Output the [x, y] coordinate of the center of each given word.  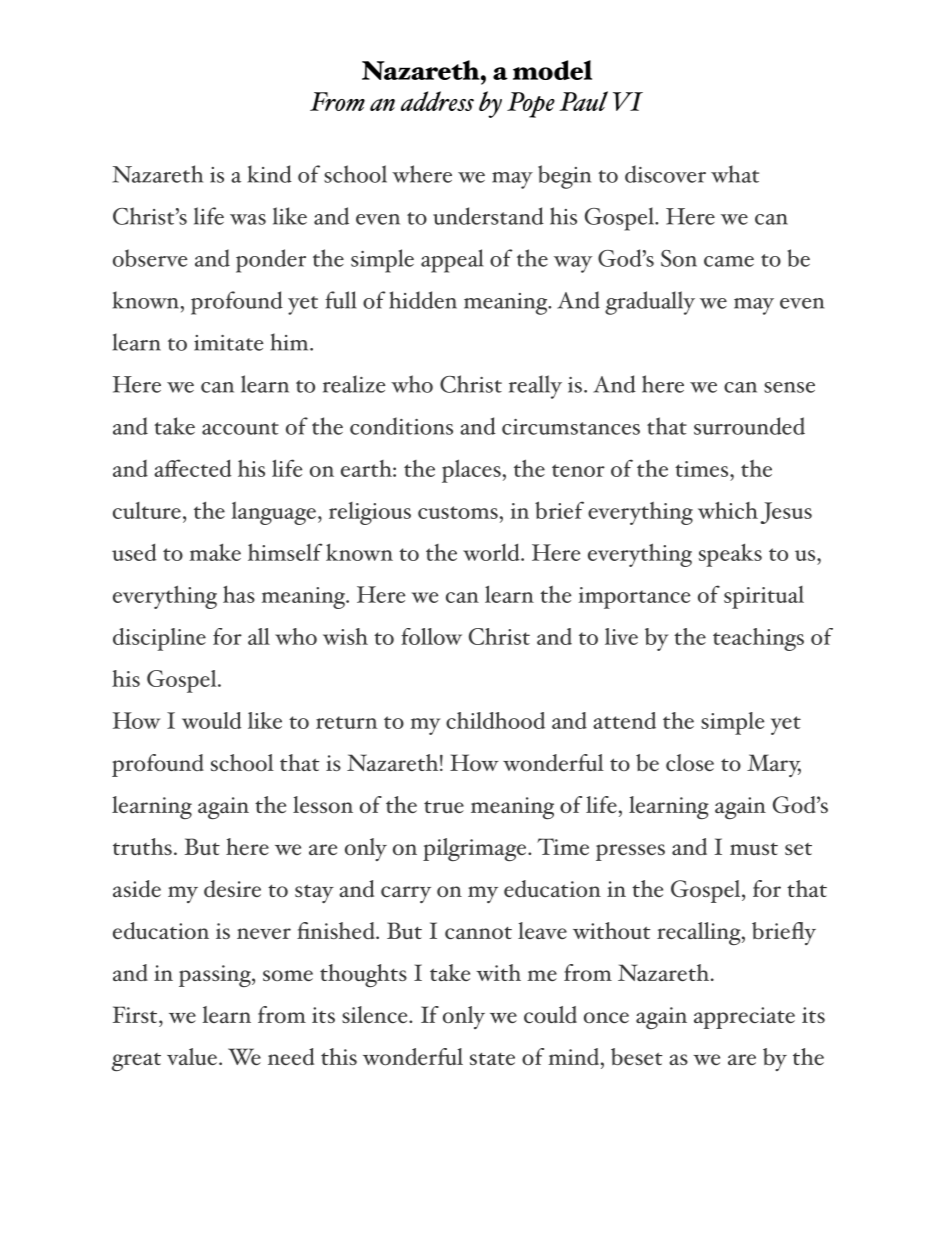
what [735, 174]
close [690, 762]
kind [270, 174]
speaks [730, 555]
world [492, 552]
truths [142, 846]
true [444, 806]
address [437, 101]
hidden [423, 300]
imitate [229, 343]
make [215, 552]
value [192, 1056]
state [492, 1059]
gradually [650, 303]
